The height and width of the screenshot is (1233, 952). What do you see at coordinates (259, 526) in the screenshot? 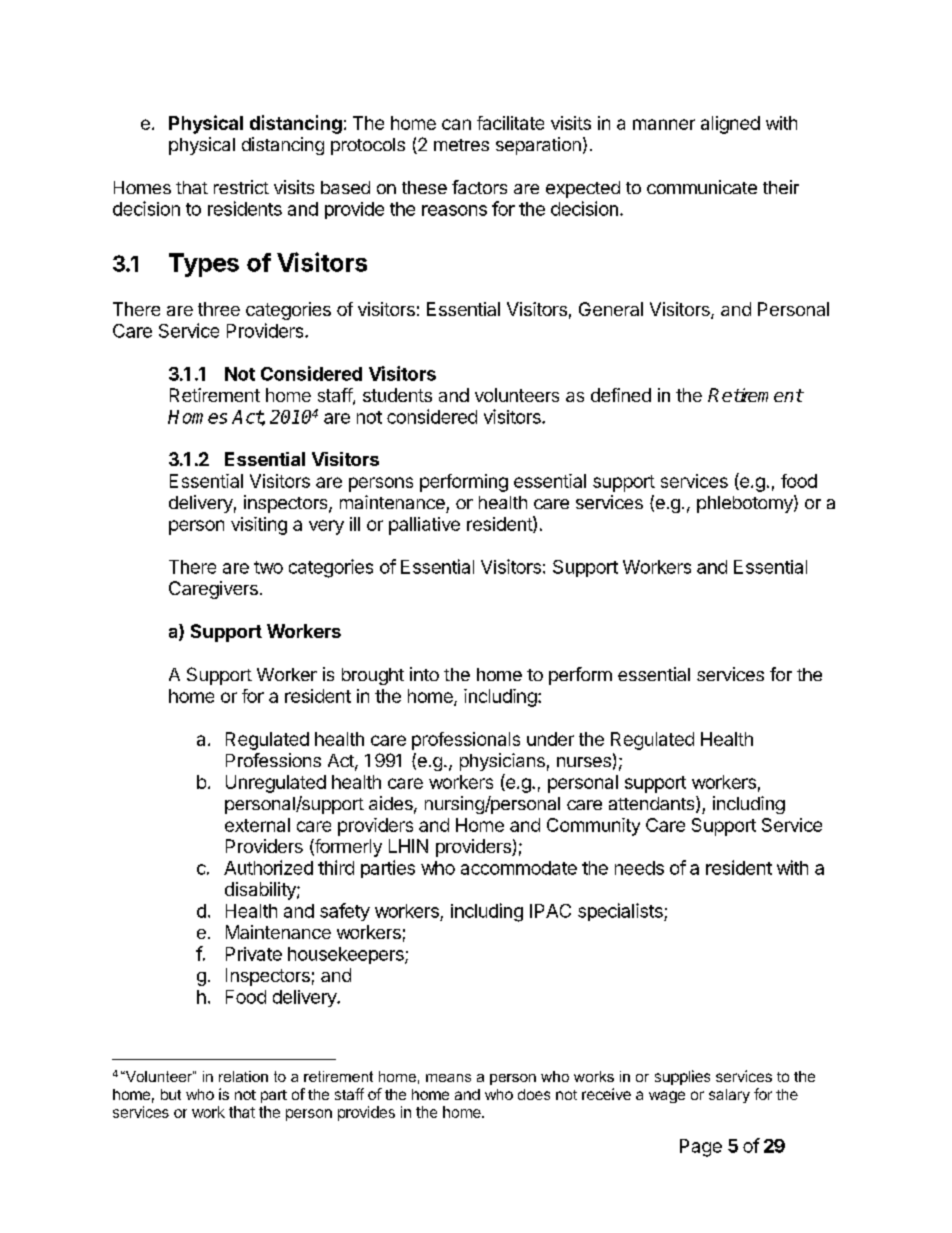
I see `visiting` at bounding box center [259, 526].
